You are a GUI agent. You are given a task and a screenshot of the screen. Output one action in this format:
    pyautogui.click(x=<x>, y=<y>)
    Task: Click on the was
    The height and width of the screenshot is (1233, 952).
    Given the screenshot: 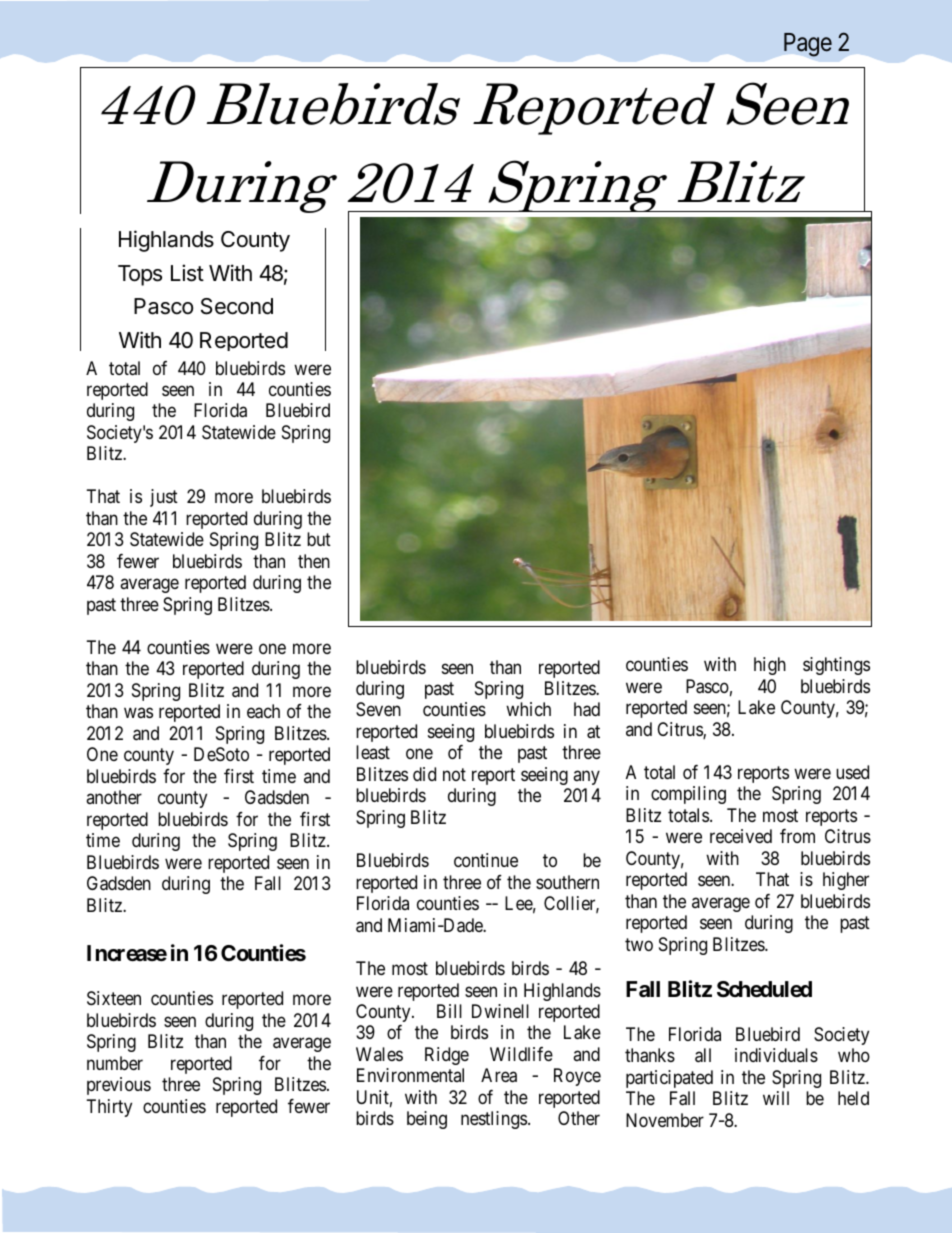 What is the action you would take?
    pyautogui.click(x=138, y=713)
